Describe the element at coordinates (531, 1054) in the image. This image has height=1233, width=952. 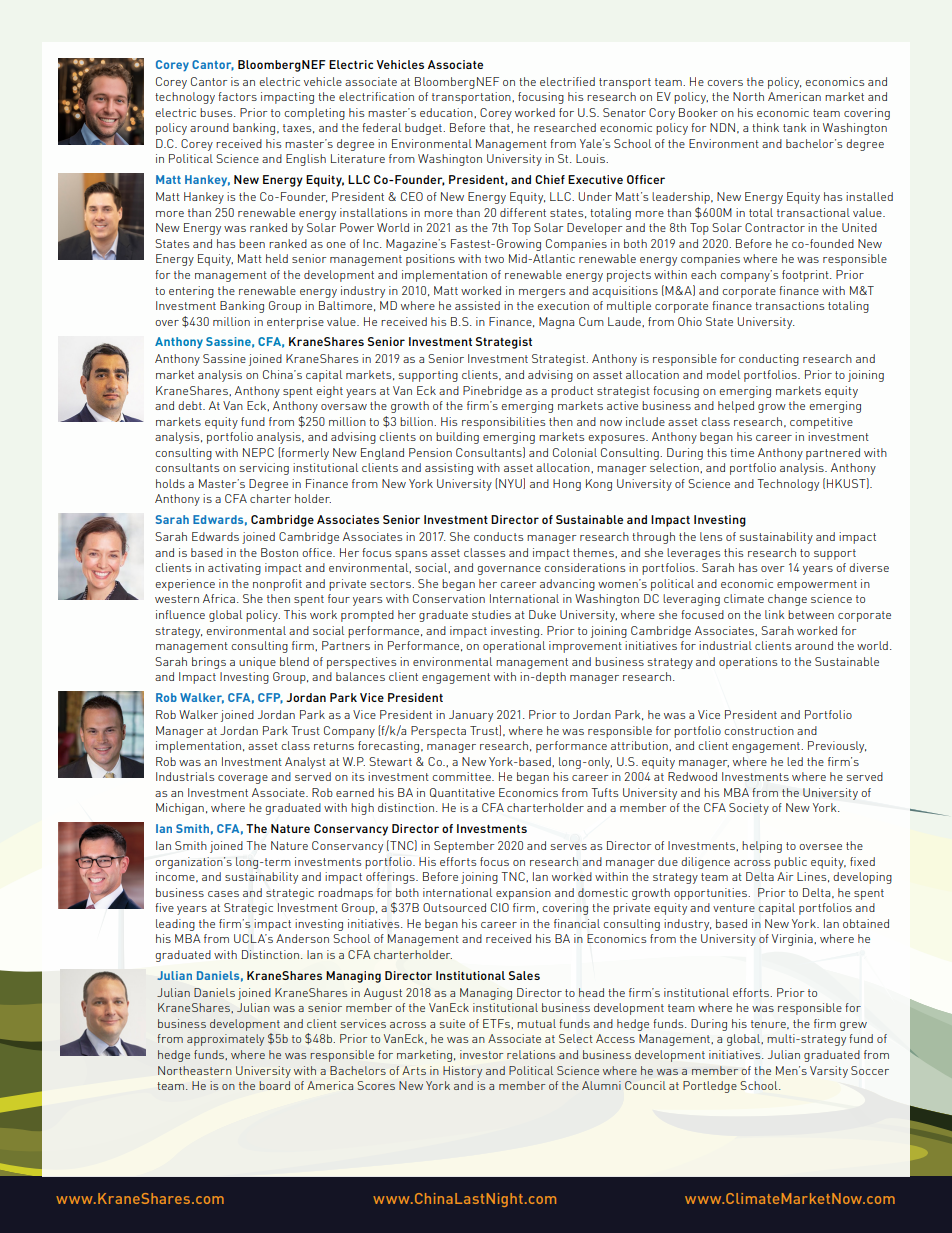
I see `relations` at that location.
